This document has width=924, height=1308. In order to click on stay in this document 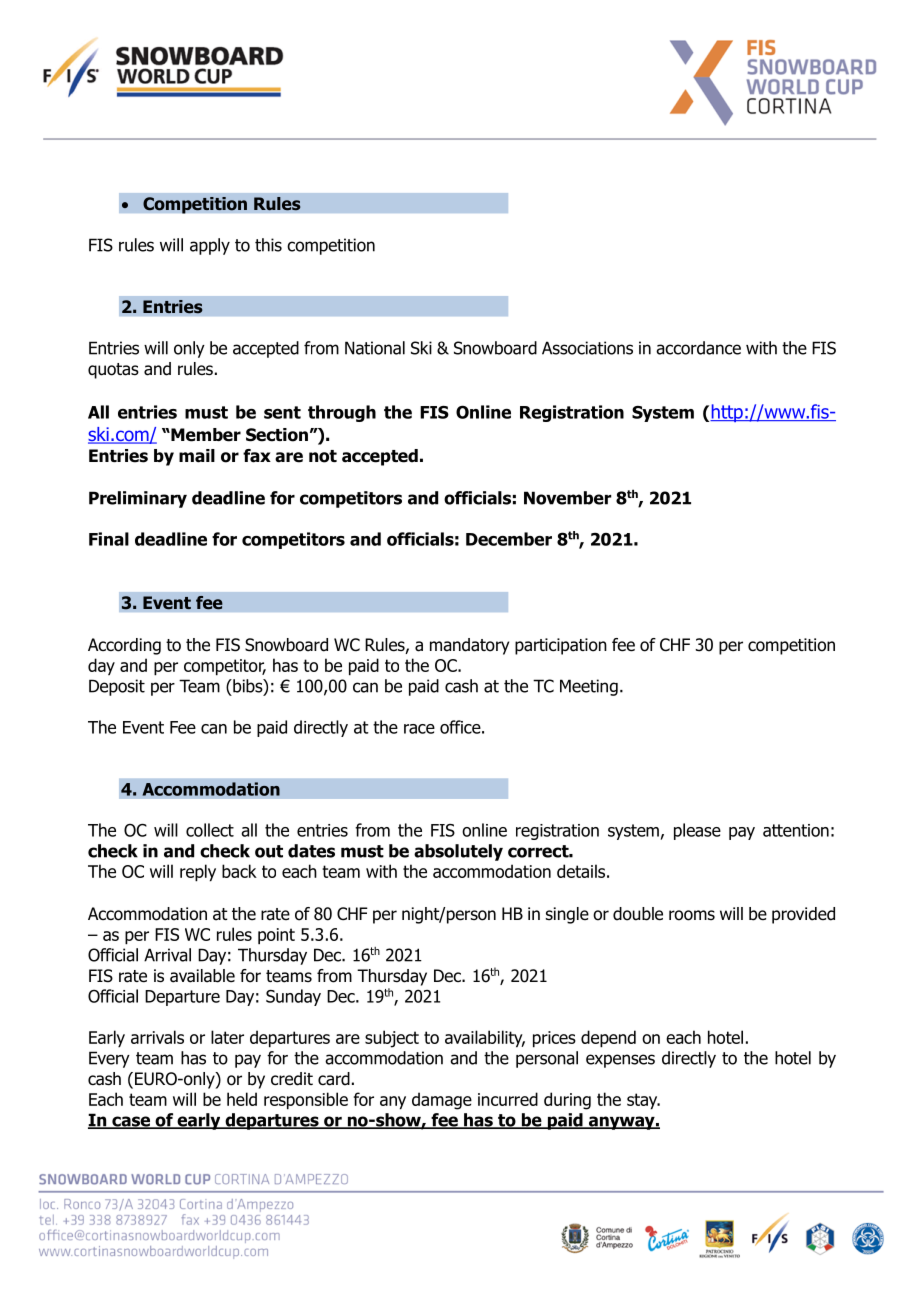, I will do `click(643, 1101)`.
